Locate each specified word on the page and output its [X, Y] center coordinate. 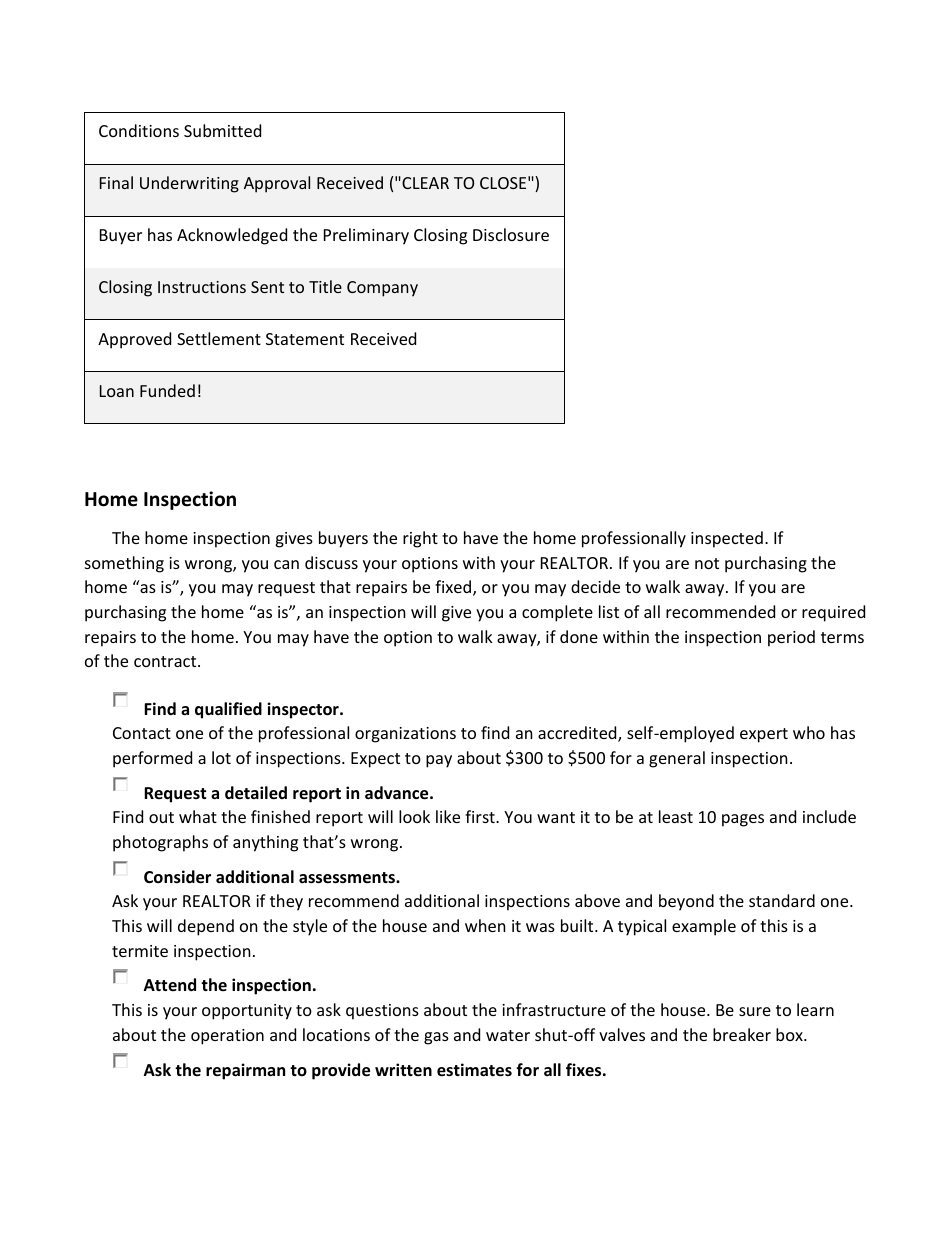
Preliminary [366, 236]
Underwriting [189, 184]
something [124, 564]
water [508, 1035]
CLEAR [424, 183]
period [791, 638]
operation [227, 1037]
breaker [742, 1034]
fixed [454, 588]
